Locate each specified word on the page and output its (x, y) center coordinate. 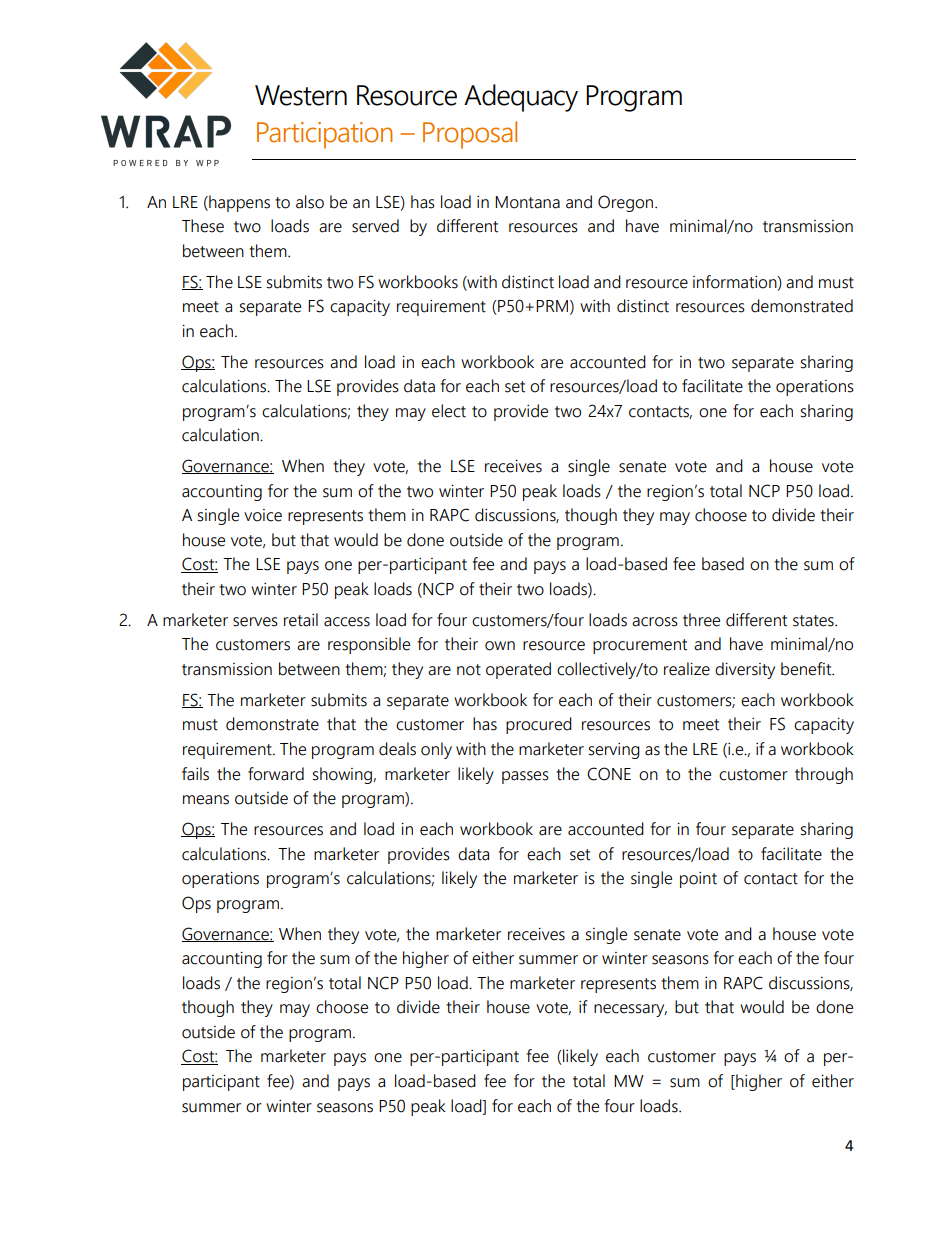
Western (301, 95)
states (814, 621)
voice (263, 515)
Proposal (470, 135)
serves (255, 622)
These (203, 226)
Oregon (627, 203)
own (500, 646)
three (701, 620)
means (206, 800)
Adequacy (521, 98)
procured (539, 725)
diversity (745, 670)
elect (449, 411)
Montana (527, 202)
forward (276, 774)
